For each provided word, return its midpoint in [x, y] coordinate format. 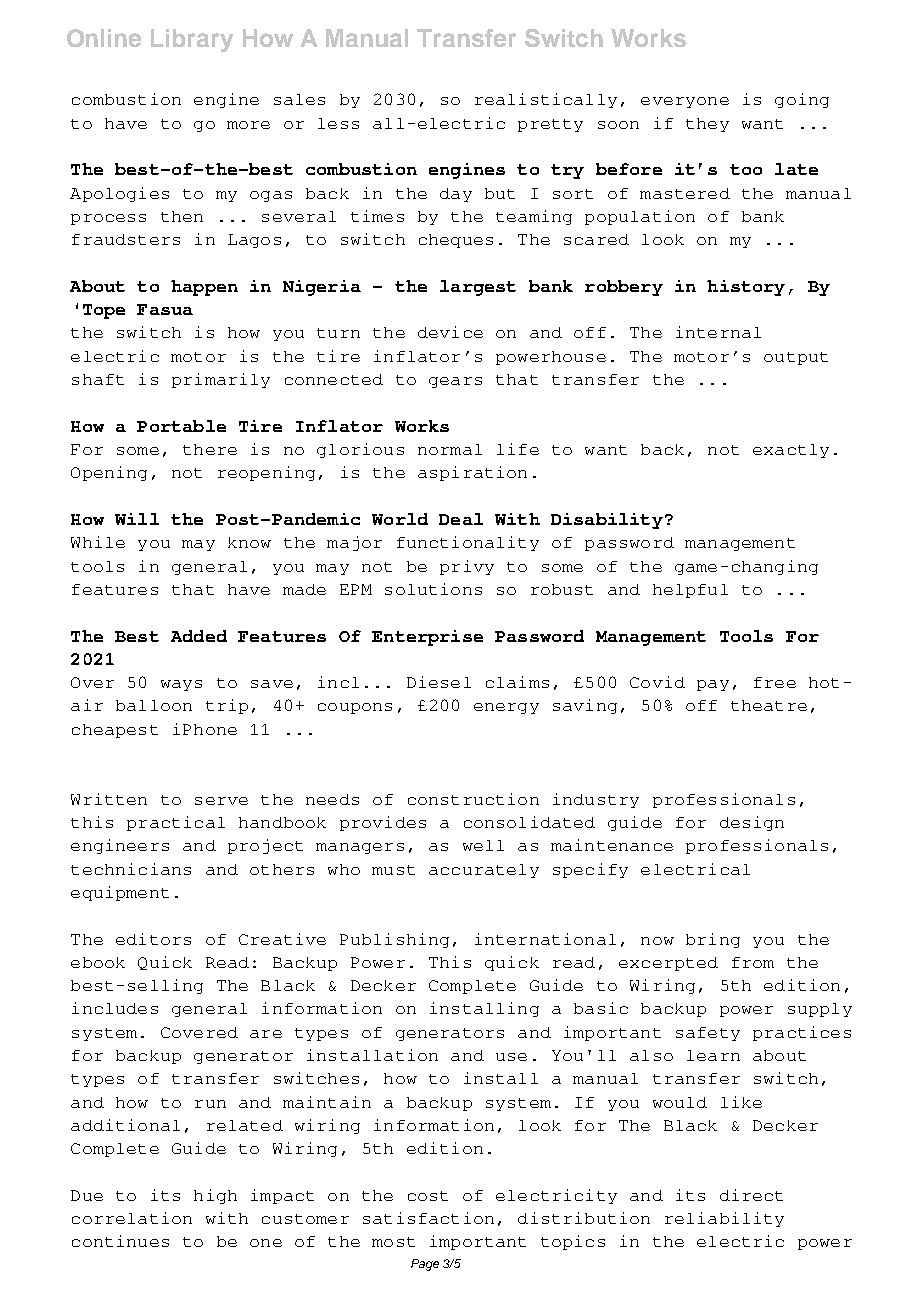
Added [199, 636]
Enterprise [427, 638]
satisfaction [428, 1218]
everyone [685, 102]
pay [713, 685]
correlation [132, 1218]
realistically [546, 100]
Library [192, 40]
